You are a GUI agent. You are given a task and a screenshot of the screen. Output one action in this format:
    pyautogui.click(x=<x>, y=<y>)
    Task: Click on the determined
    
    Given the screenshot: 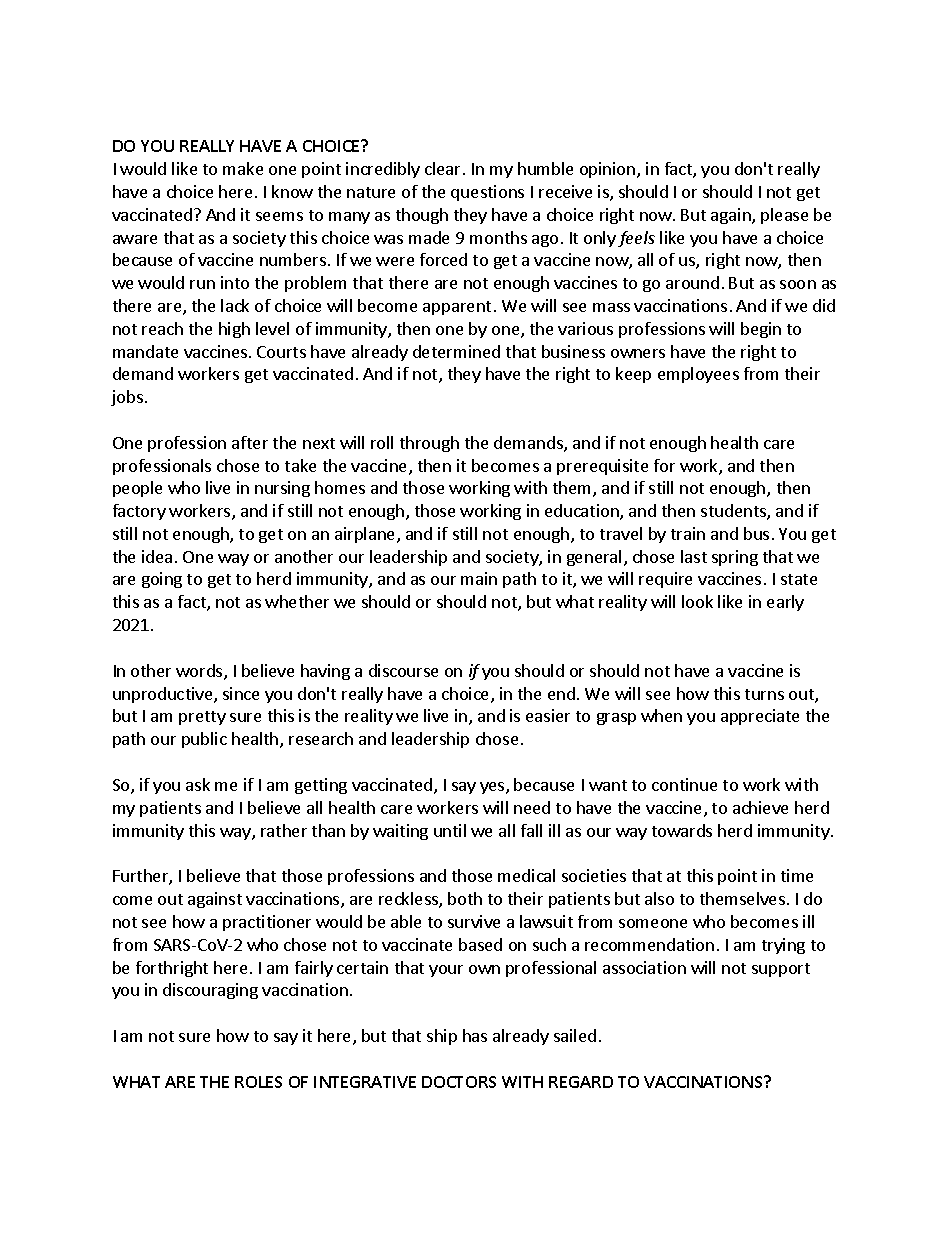 What is the action you would take?
    pyautogui.click(x=456, y=351)
